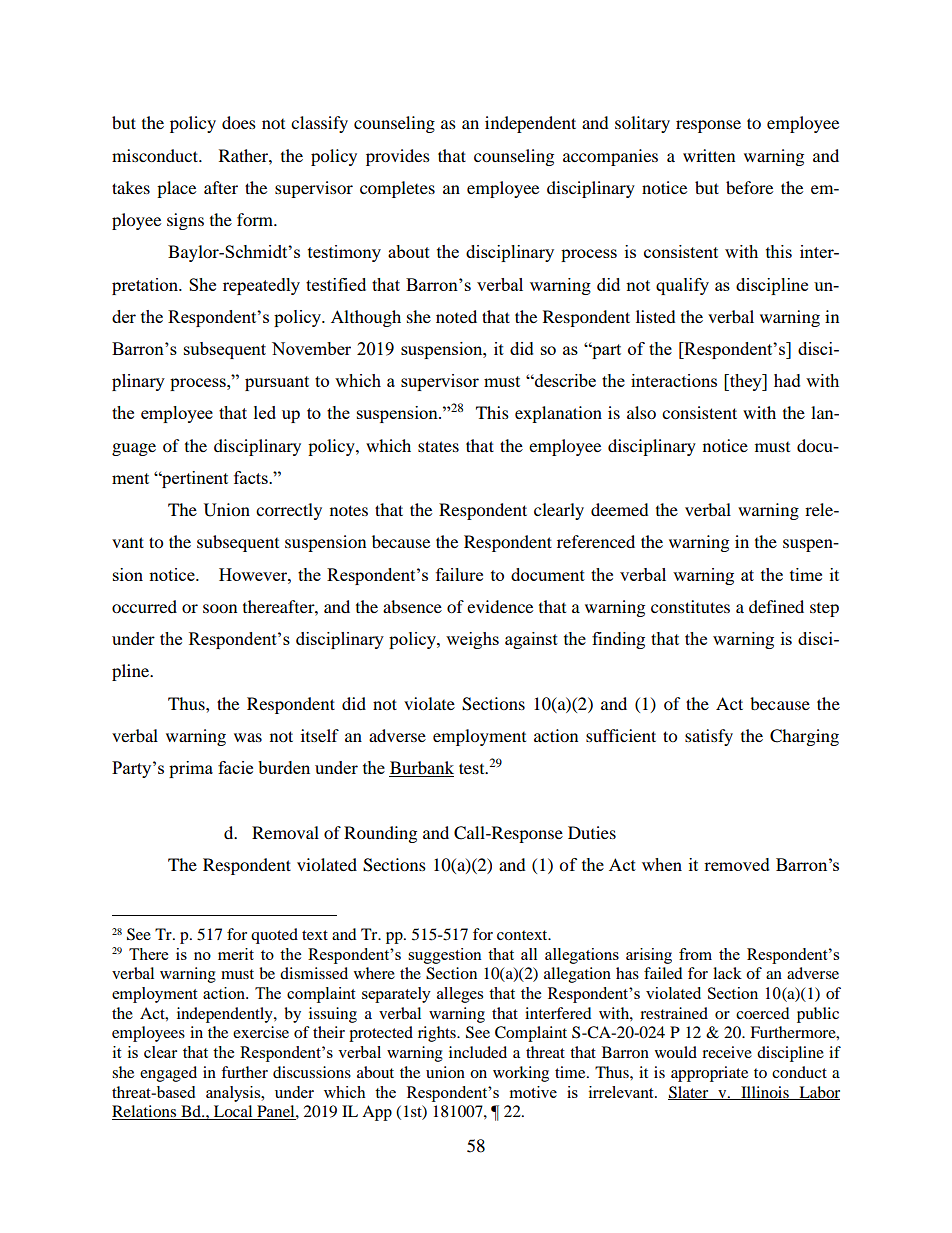 This page has width=952, height=1233. What do you see at coordinates (500, 606) in the page?
I see `evidence` at bounding box center [500, 606].
